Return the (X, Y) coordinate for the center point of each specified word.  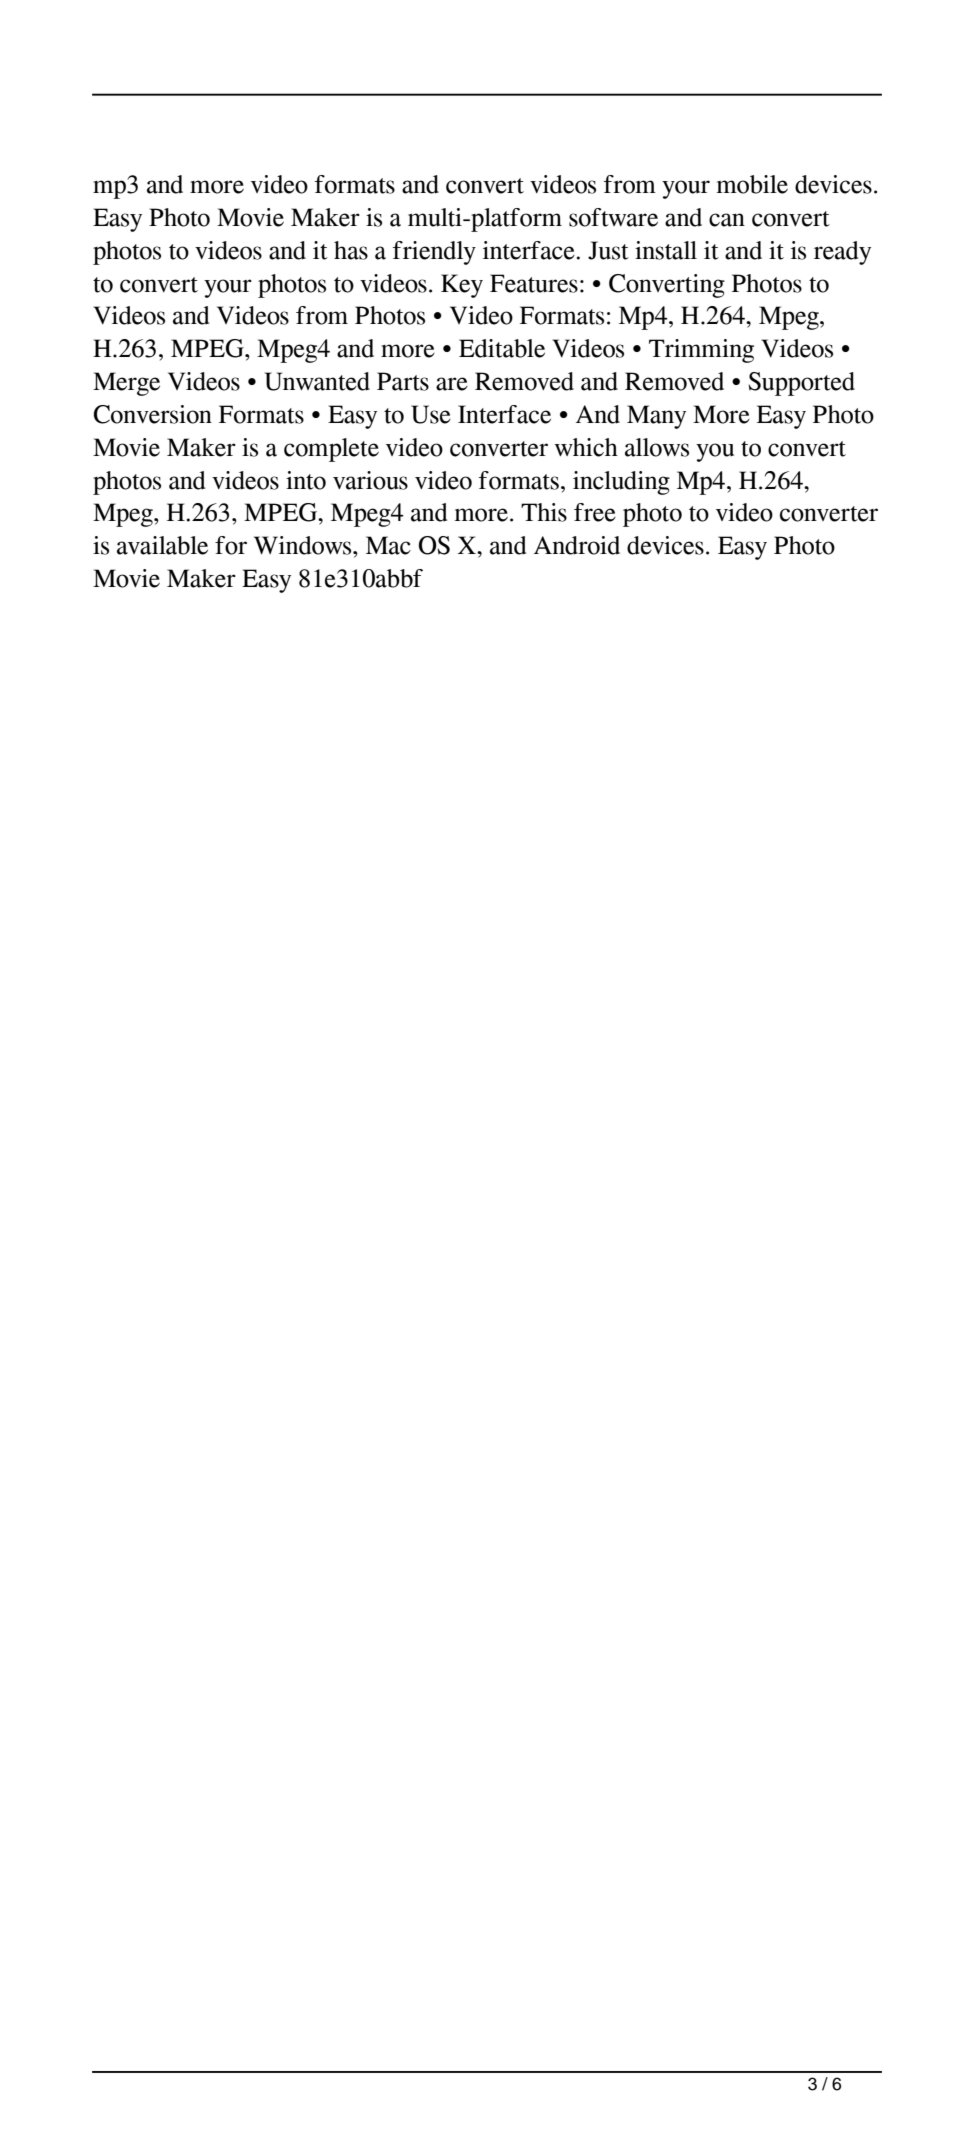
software (613, 217)
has (351, 250)
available (162, 545)
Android (577, 545)
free (595, 512)
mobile (752, 184)
